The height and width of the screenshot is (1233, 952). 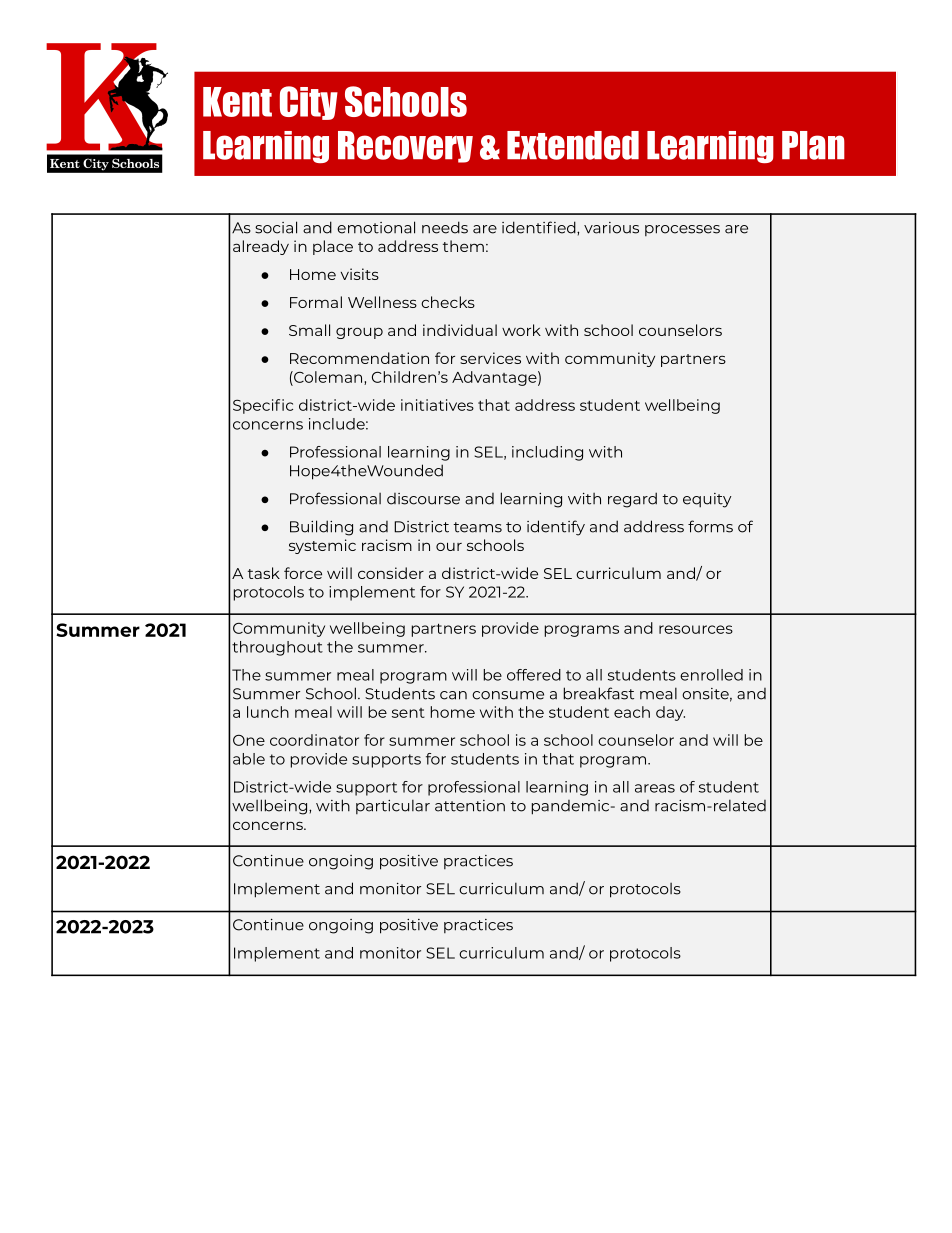 What do you see at coordinates (521, 330) in the screenshot?
I see `work` at bounding box center [521, 330].
